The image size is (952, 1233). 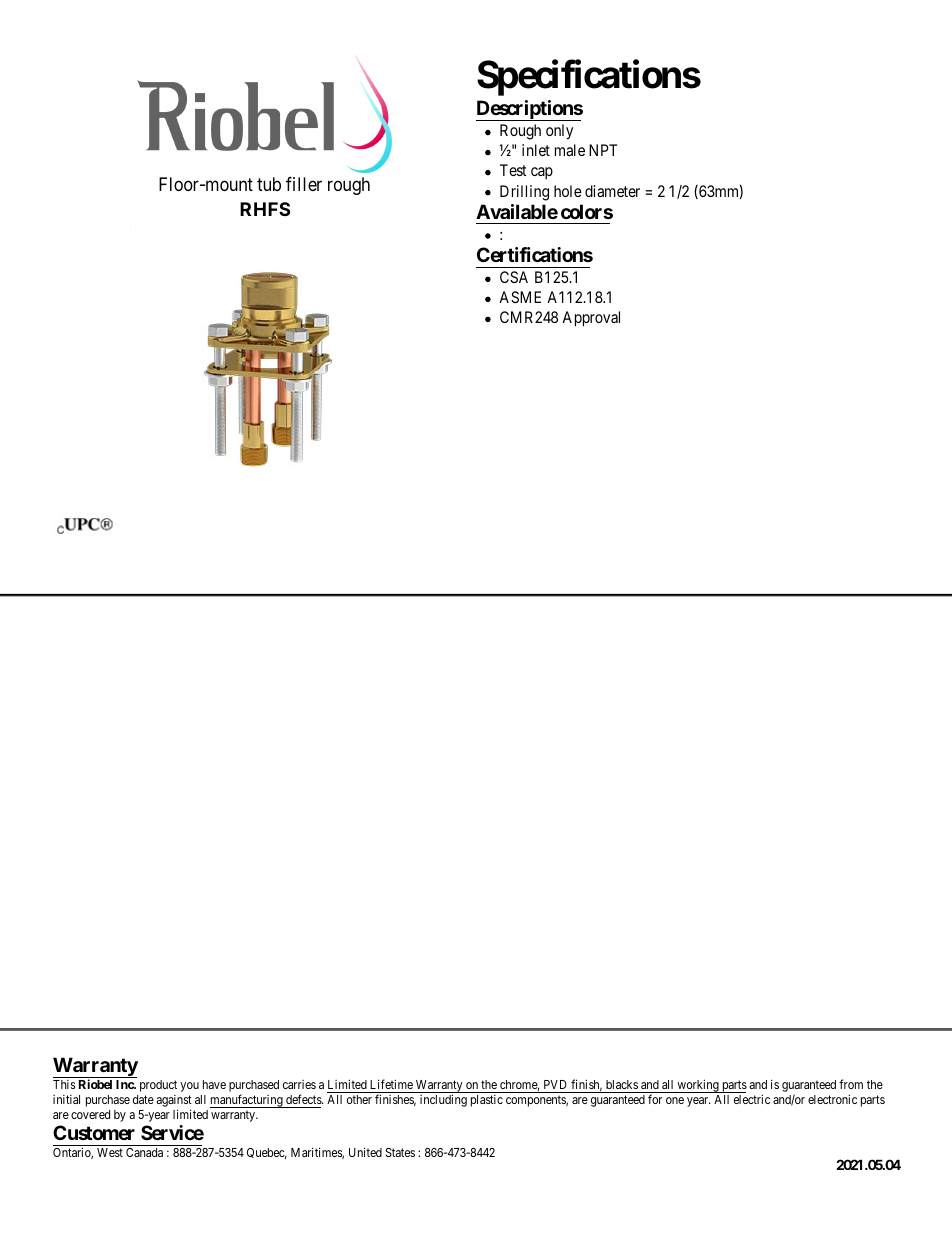 What do you see at coordinates (391, 1084) in the document?
I see `Lifetime` at bounding box center [391, 1084].
